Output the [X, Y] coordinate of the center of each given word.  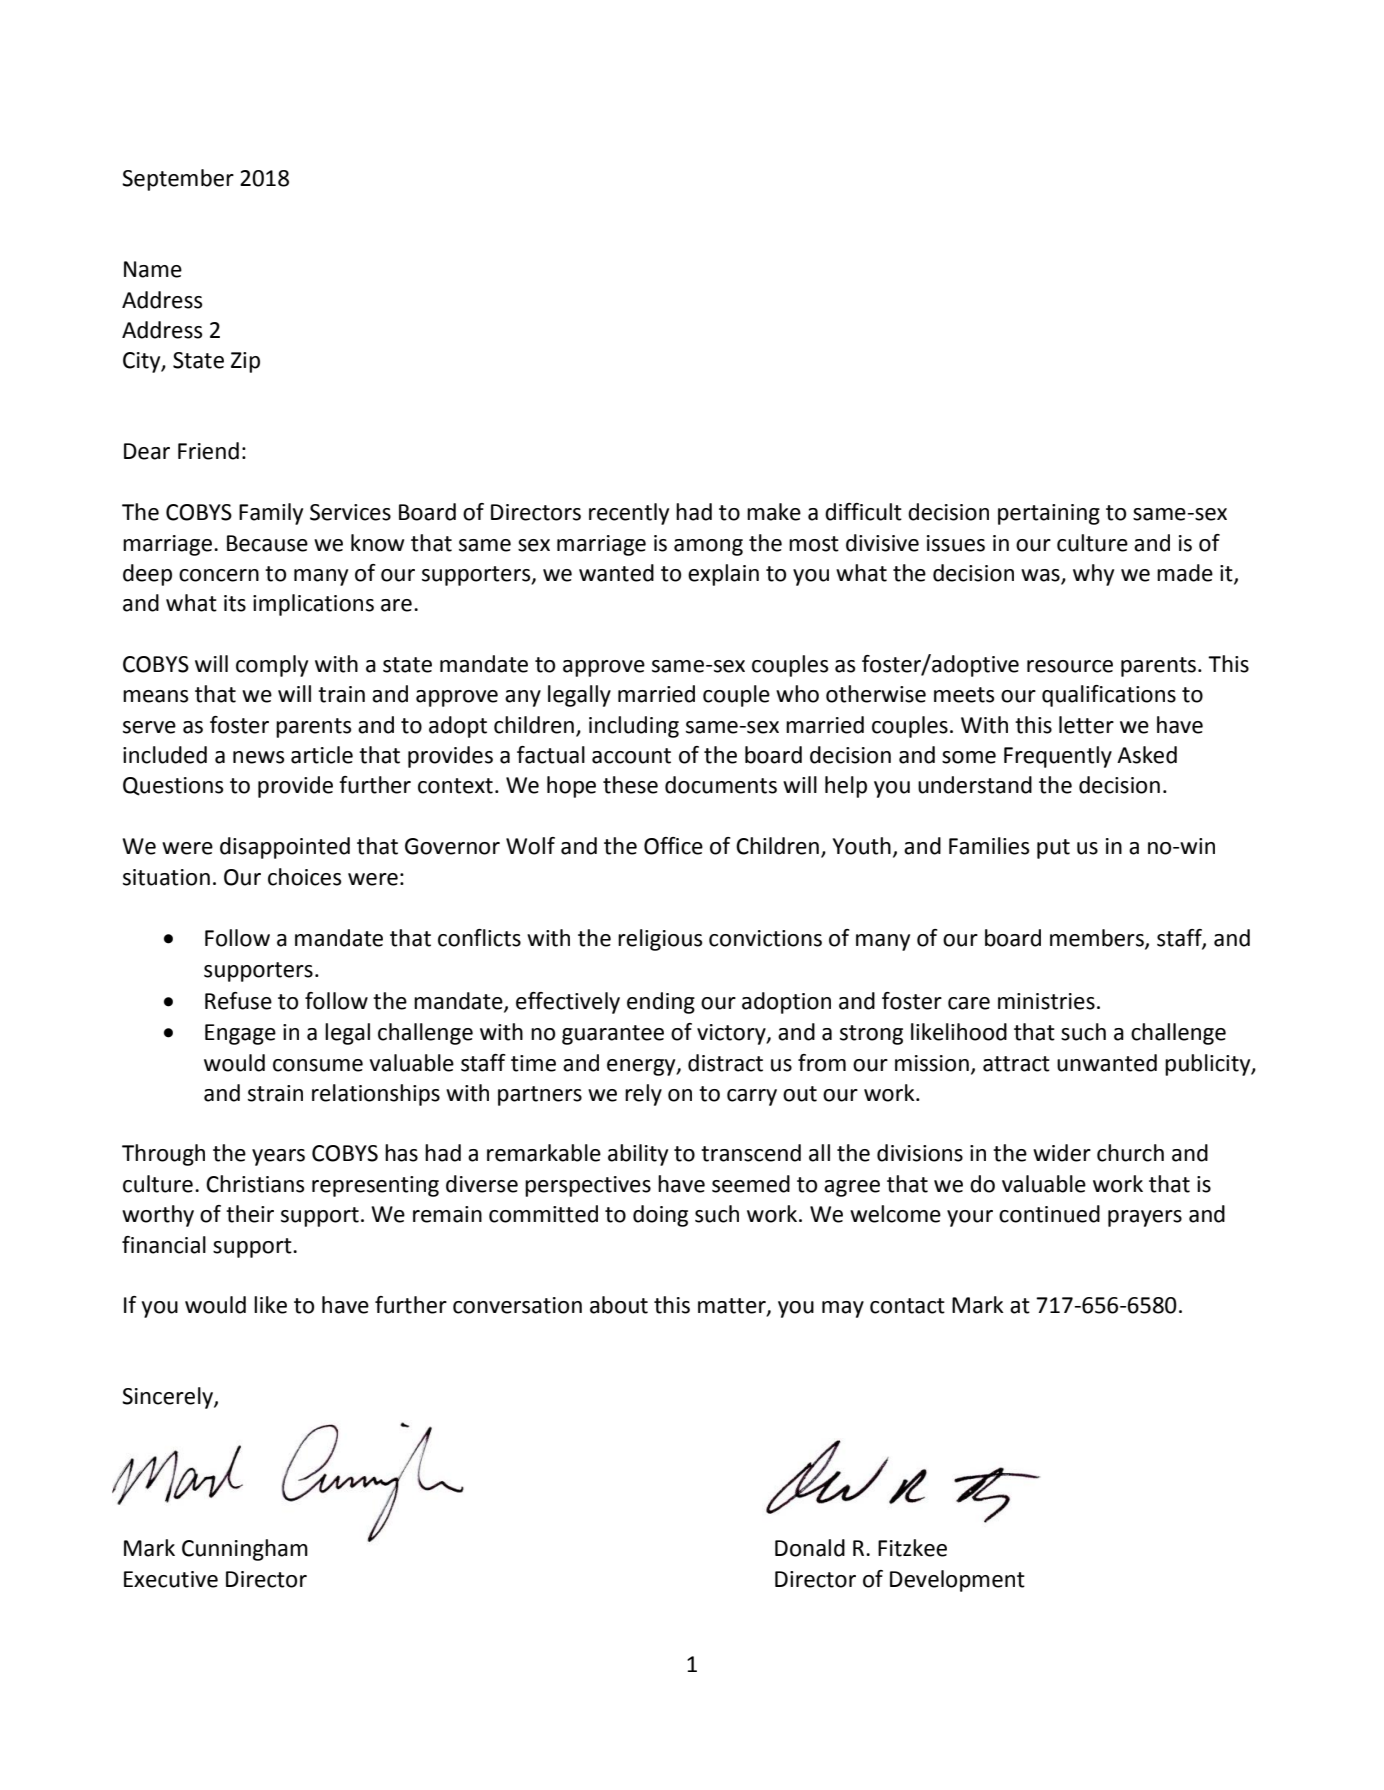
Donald [810, 1548]
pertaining [1049, 514]
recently [629, 514]
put [1053, 849]
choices [304, 877]
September [178, 180]
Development [957, 1581]
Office [673, 846]
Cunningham [245, 1550]
